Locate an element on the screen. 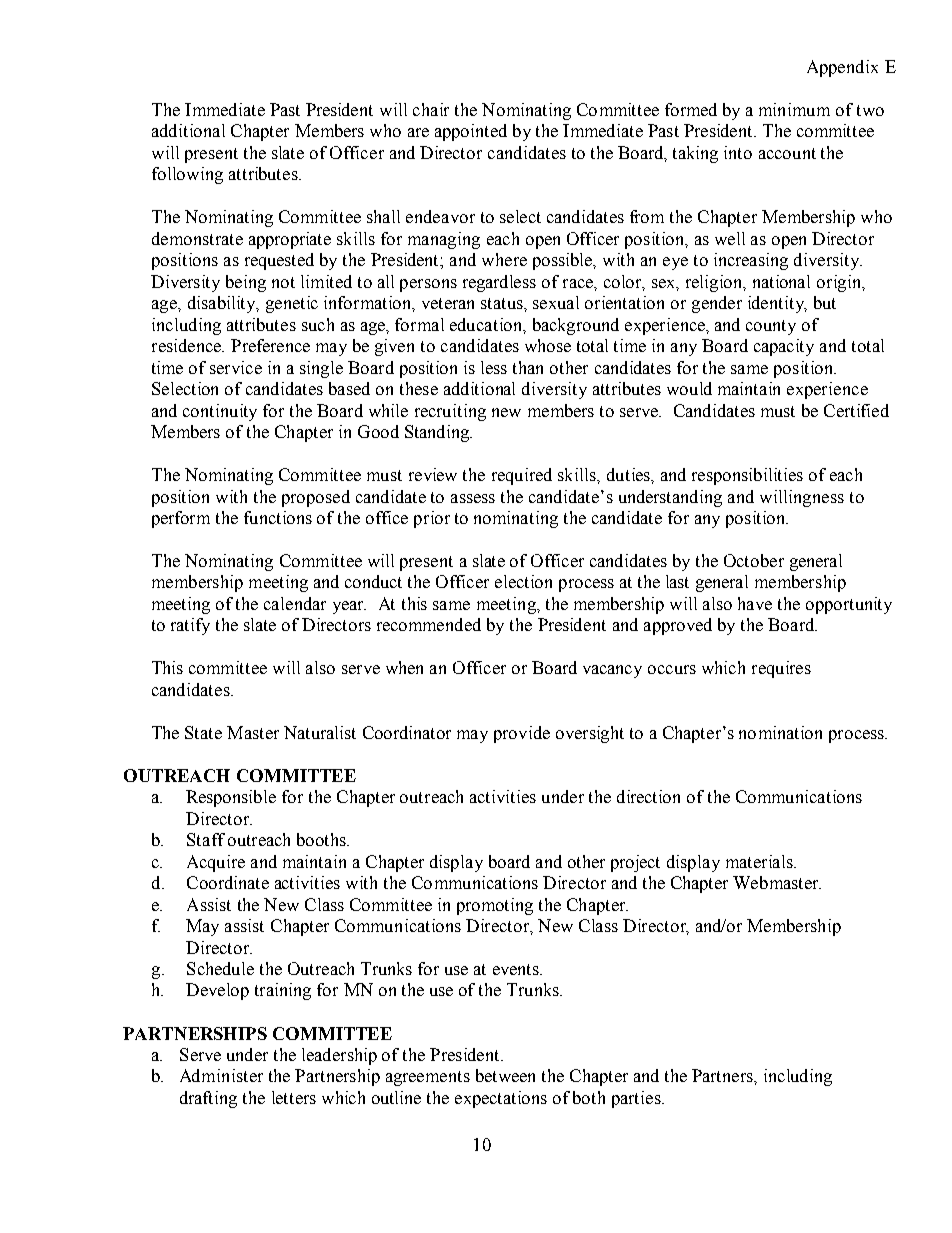 The width and height of the screenshot is (952, 1233). minimum is located at coordinates (794, 109).
